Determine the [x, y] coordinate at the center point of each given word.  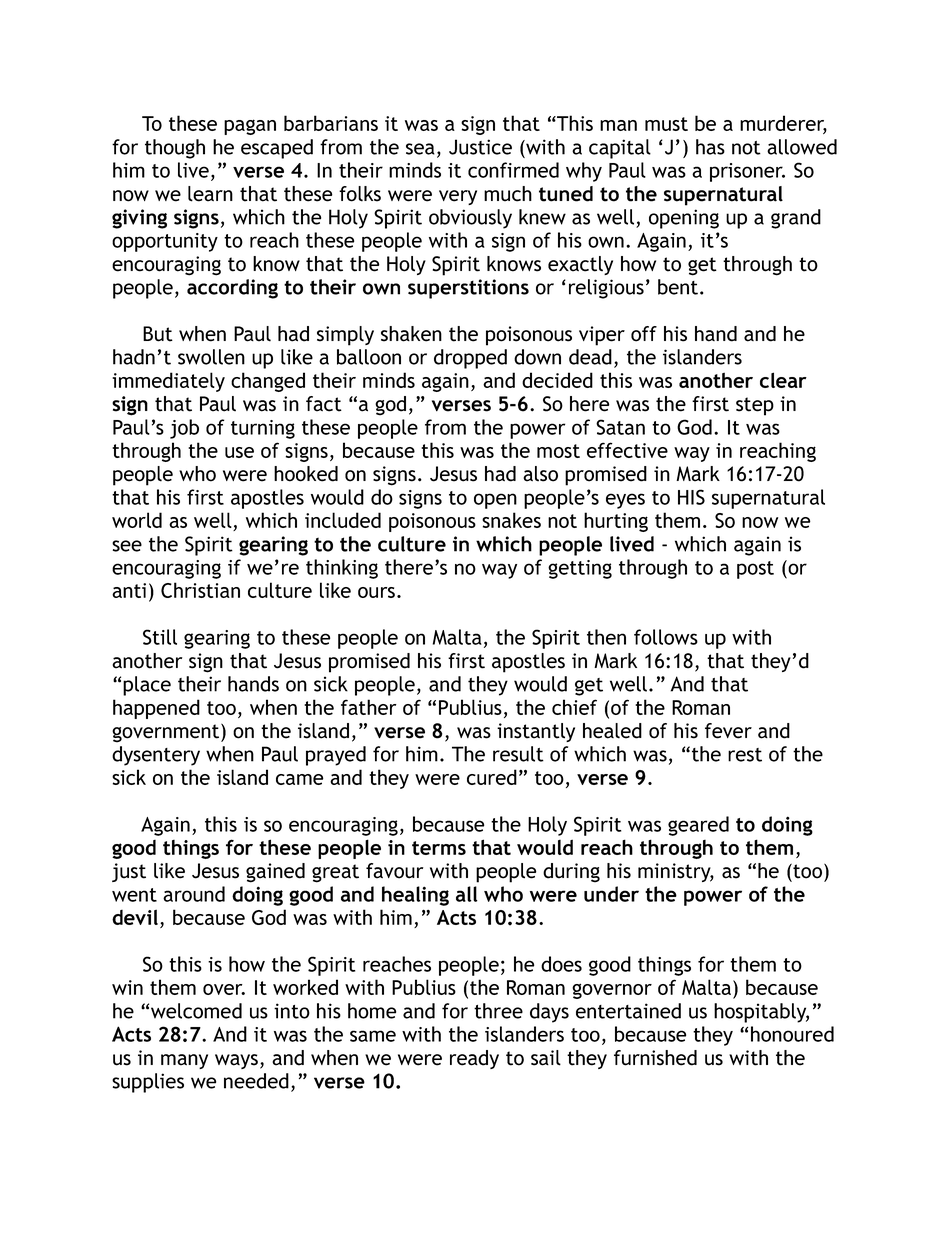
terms [439, 848]
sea [420, 149]
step [755, 406]
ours [376, 592]
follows [666, 637]
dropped [470, 359]
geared [698, 826]
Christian [200, 590]
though [175, 149]
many [184, 1061]
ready [474, 1059]
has [710, 147]
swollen [211, 357]
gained [275, 873]
